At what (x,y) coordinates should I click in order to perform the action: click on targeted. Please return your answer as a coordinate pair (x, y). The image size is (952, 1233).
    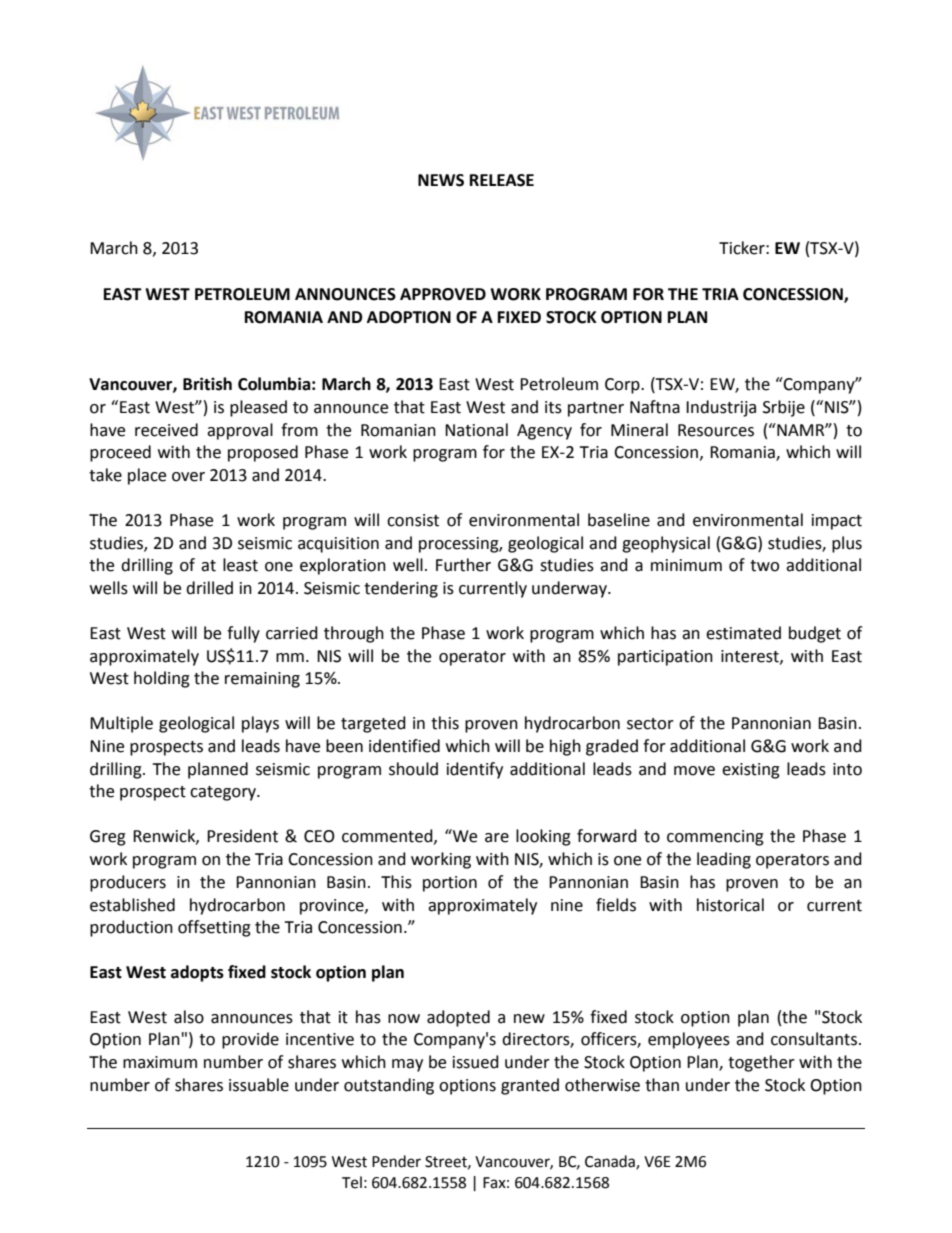
    Looking at the image, I should click on (373, 724).
